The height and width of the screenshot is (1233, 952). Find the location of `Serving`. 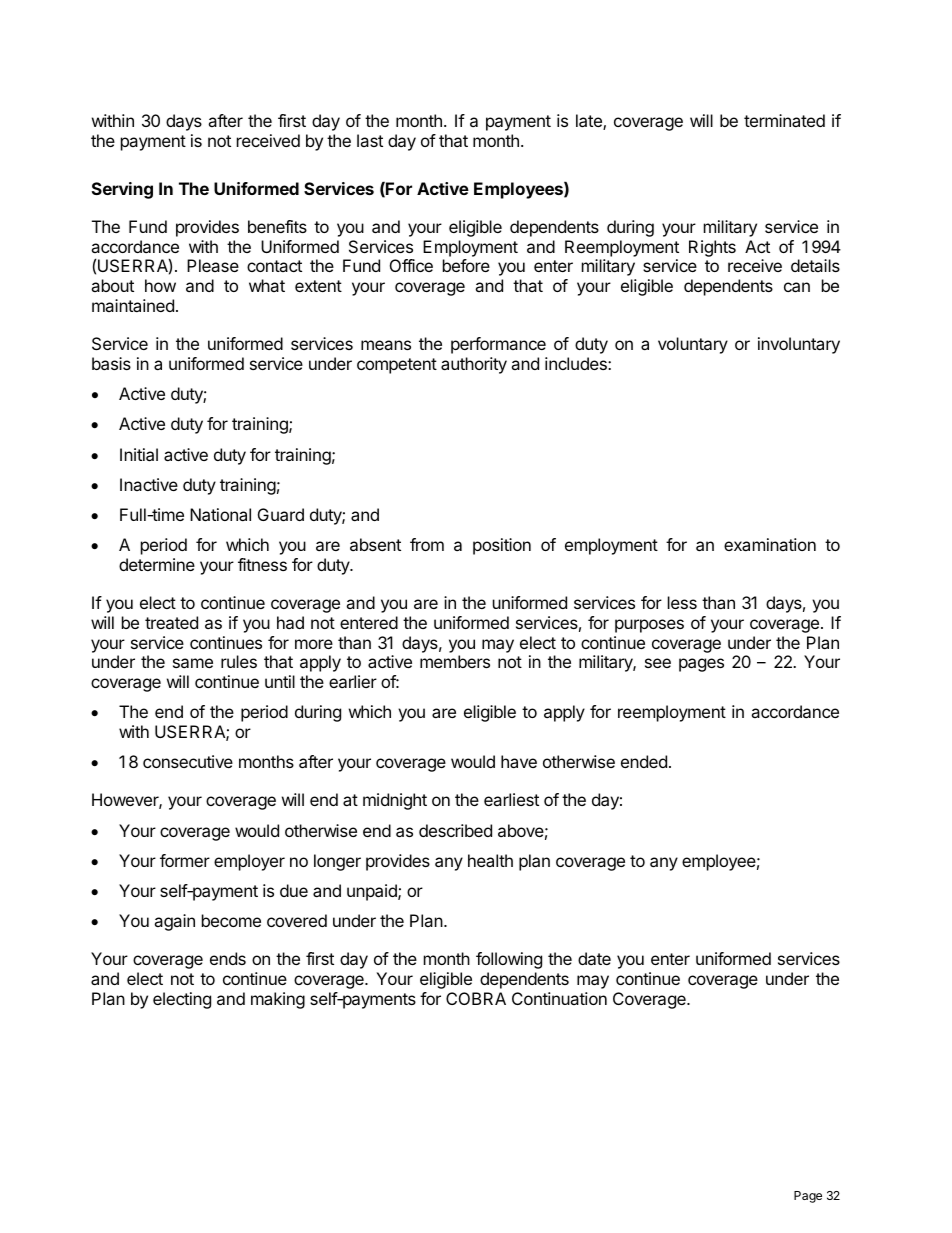

Serving is located at coordinates (122, 190).
